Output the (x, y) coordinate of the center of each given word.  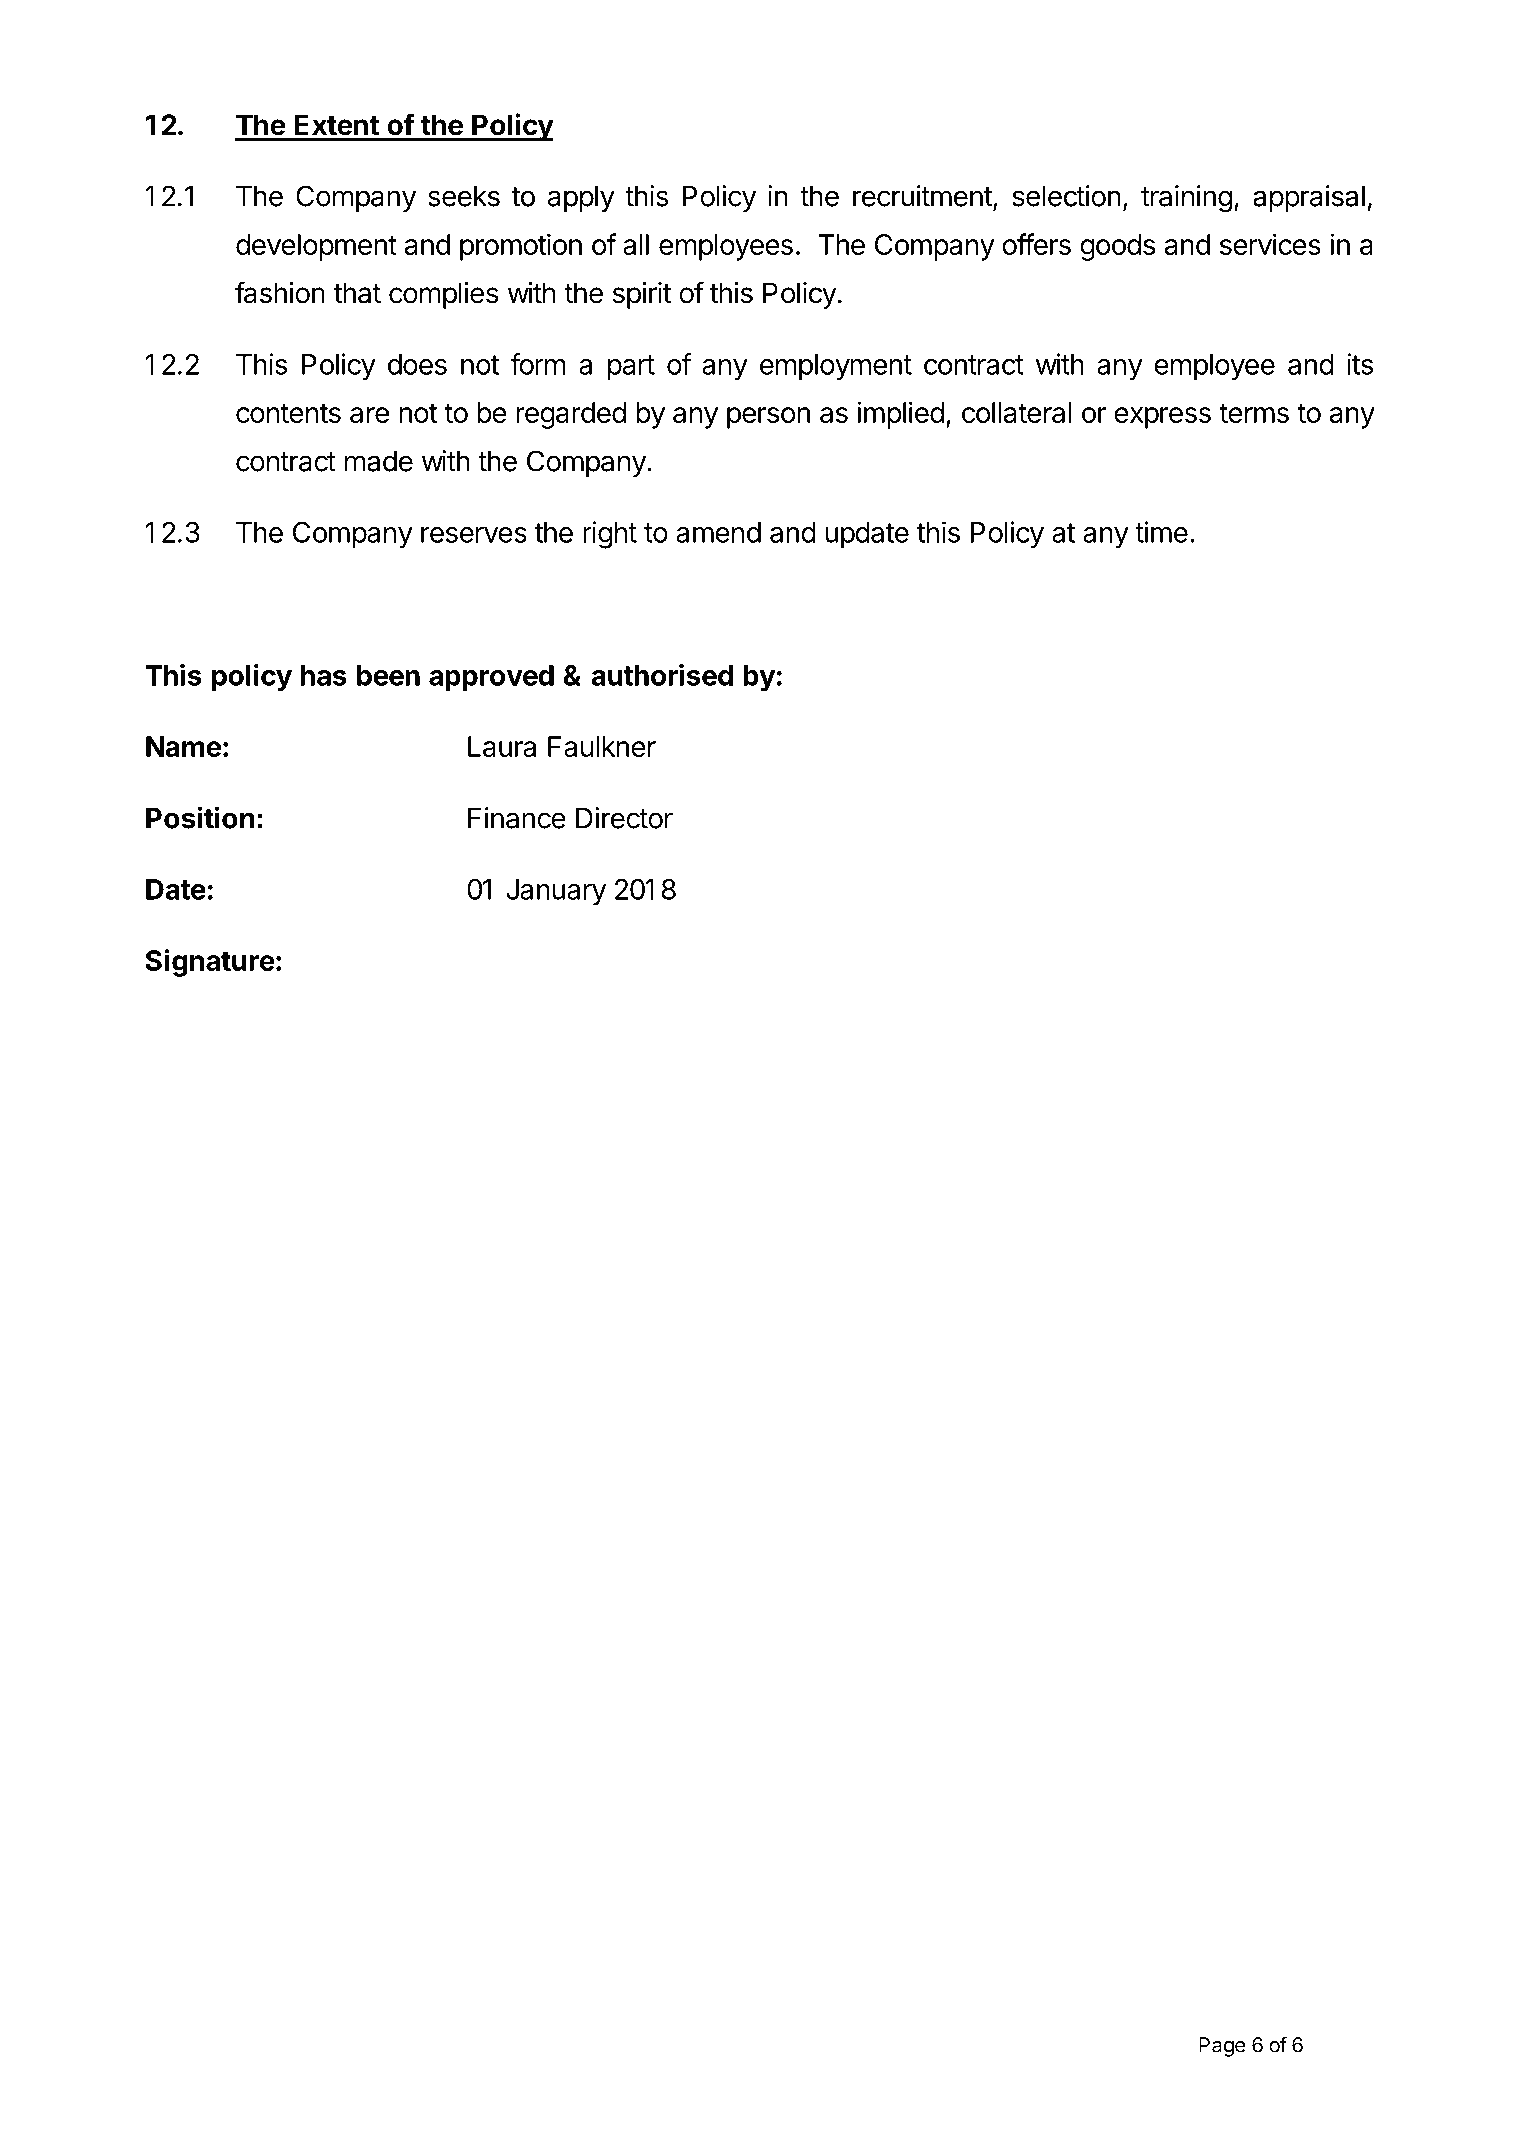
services (1270, 244)
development (316, 247)
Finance (517, 818)
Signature (210, 963)
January (556, 892)
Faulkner (602, 746)
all (636, 244)
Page (1222, 2047)
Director (624, 818)
